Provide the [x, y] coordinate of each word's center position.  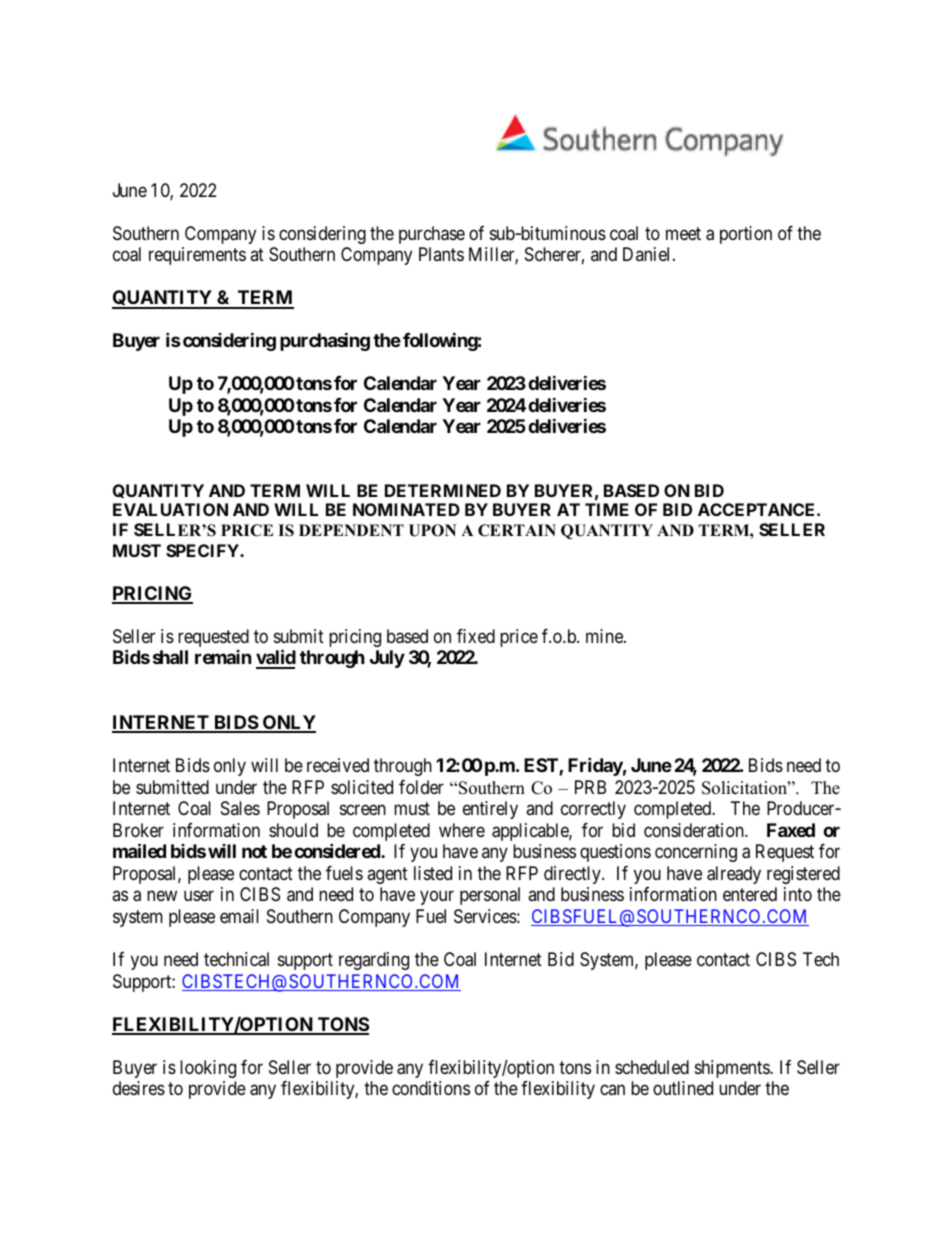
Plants [441, 254]
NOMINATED [406, 509]
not [254, 851]
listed [433, 873]
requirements [197, 256]
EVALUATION [170, 509]
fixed [476, 636]
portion [746, 235]
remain [223, 657]
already [734, 875]
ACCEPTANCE [758, 509]
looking [208, 1069]
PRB [590, 787]
